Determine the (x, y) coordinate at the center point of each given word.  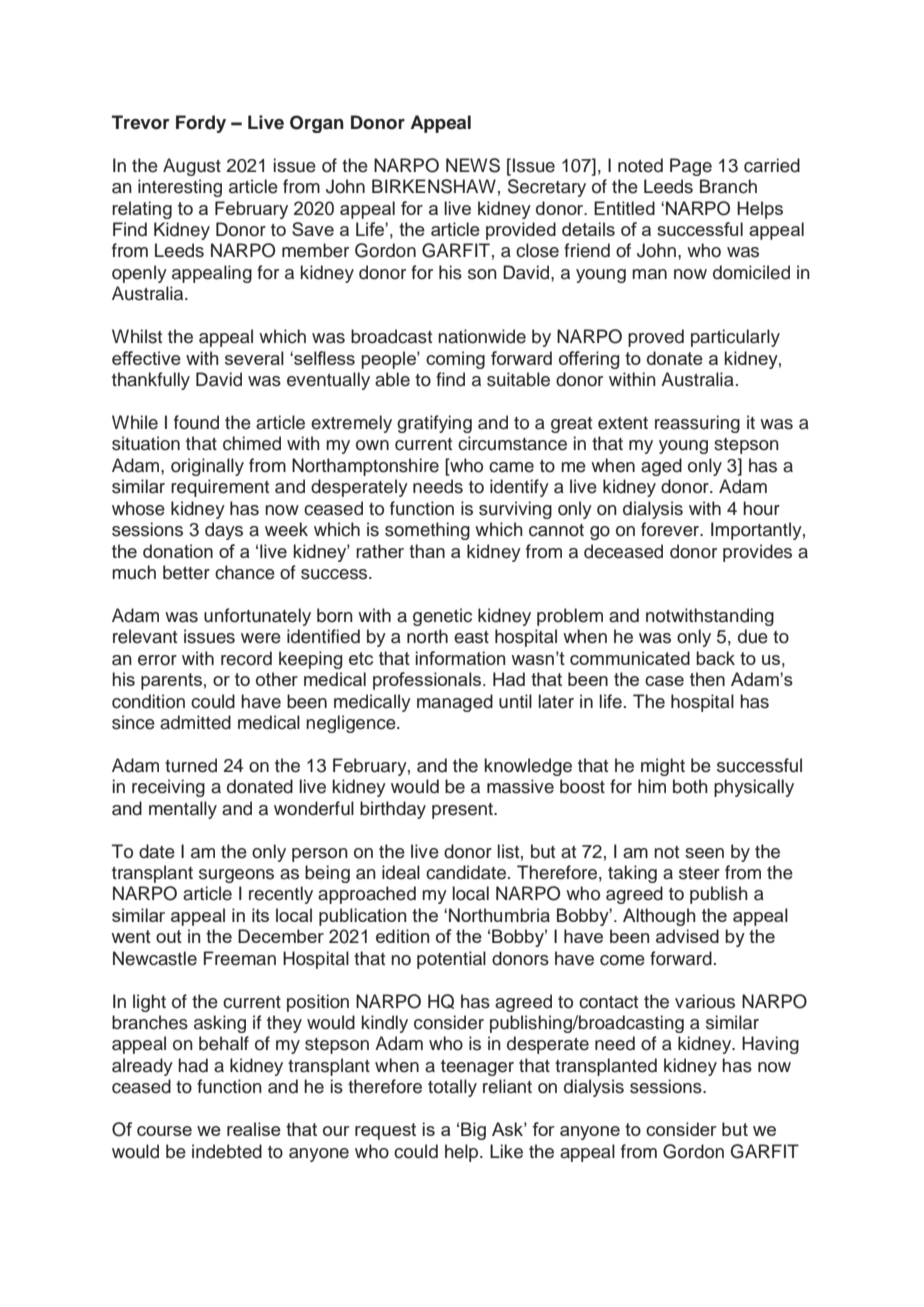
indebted (227, 1151)
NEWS (473, 165)
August (192, 167)
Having (770, 1045)
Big (473, 1131)
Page (691, 167)
